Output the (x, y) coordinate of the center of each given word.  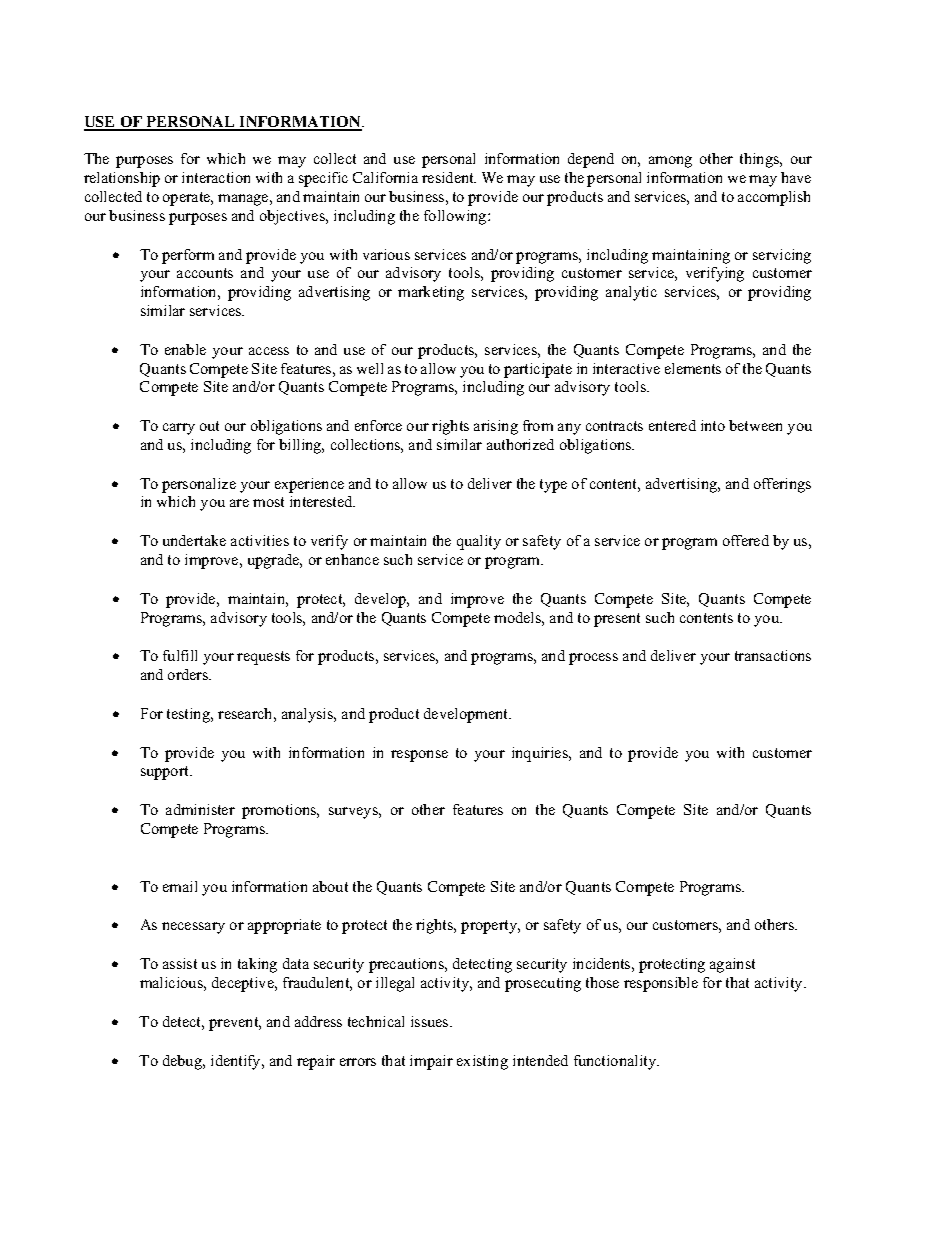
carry (179, 429)
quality (479, 542)
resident (449, 177)
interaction (216, 177)
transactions (773, 655)
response (419, 756)
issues (431, 1021)
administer (200, 809)
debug (184, 1062)
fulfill (180, 655)
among (670, 162)
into (713, 425)
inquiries (541, 754)
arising (496, 427)
